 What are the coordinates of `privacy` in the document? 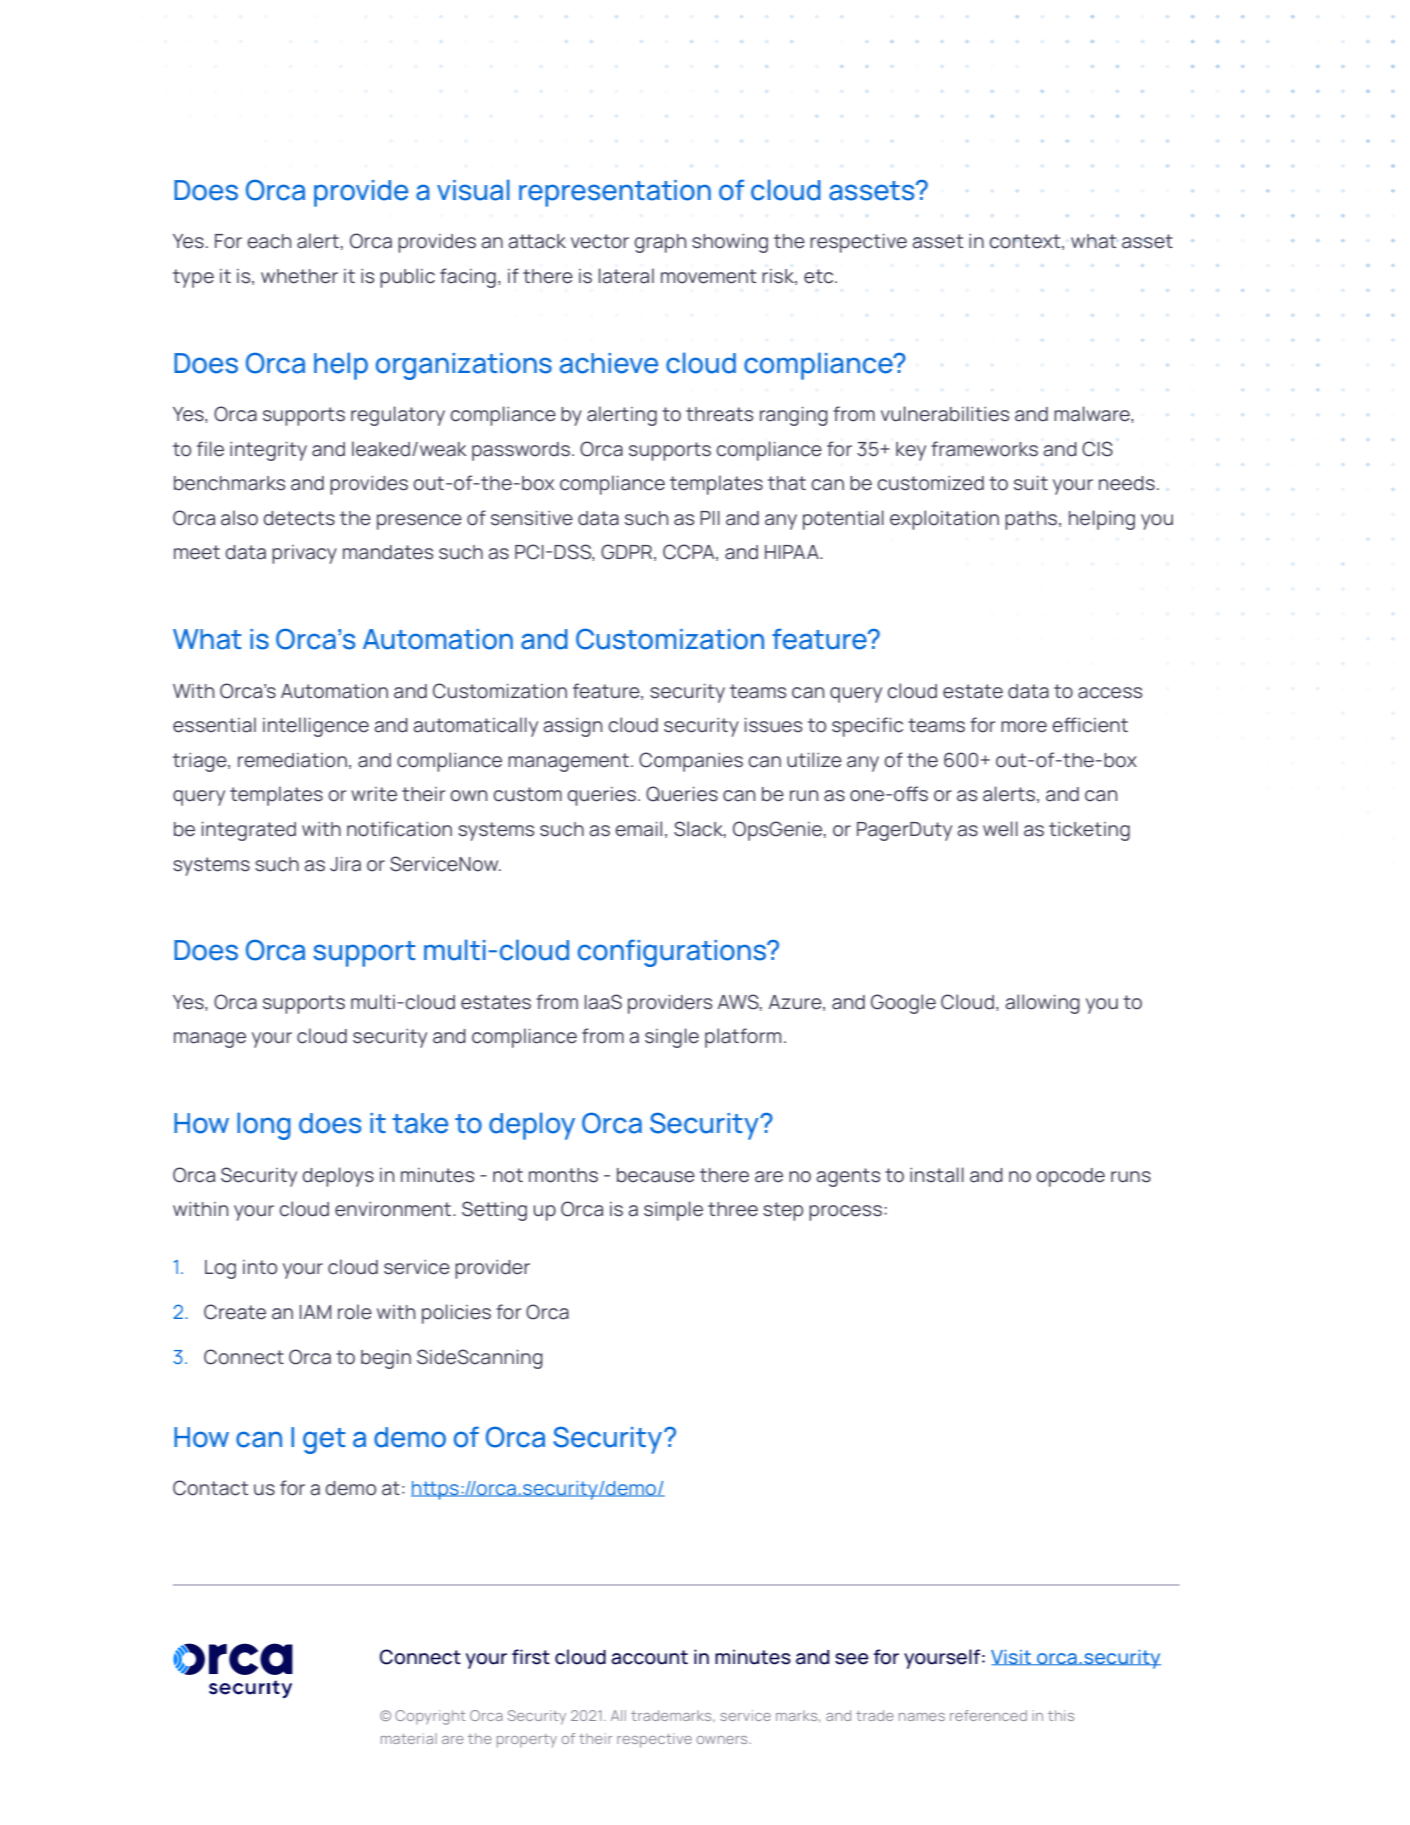 It's located at (304, 554).
